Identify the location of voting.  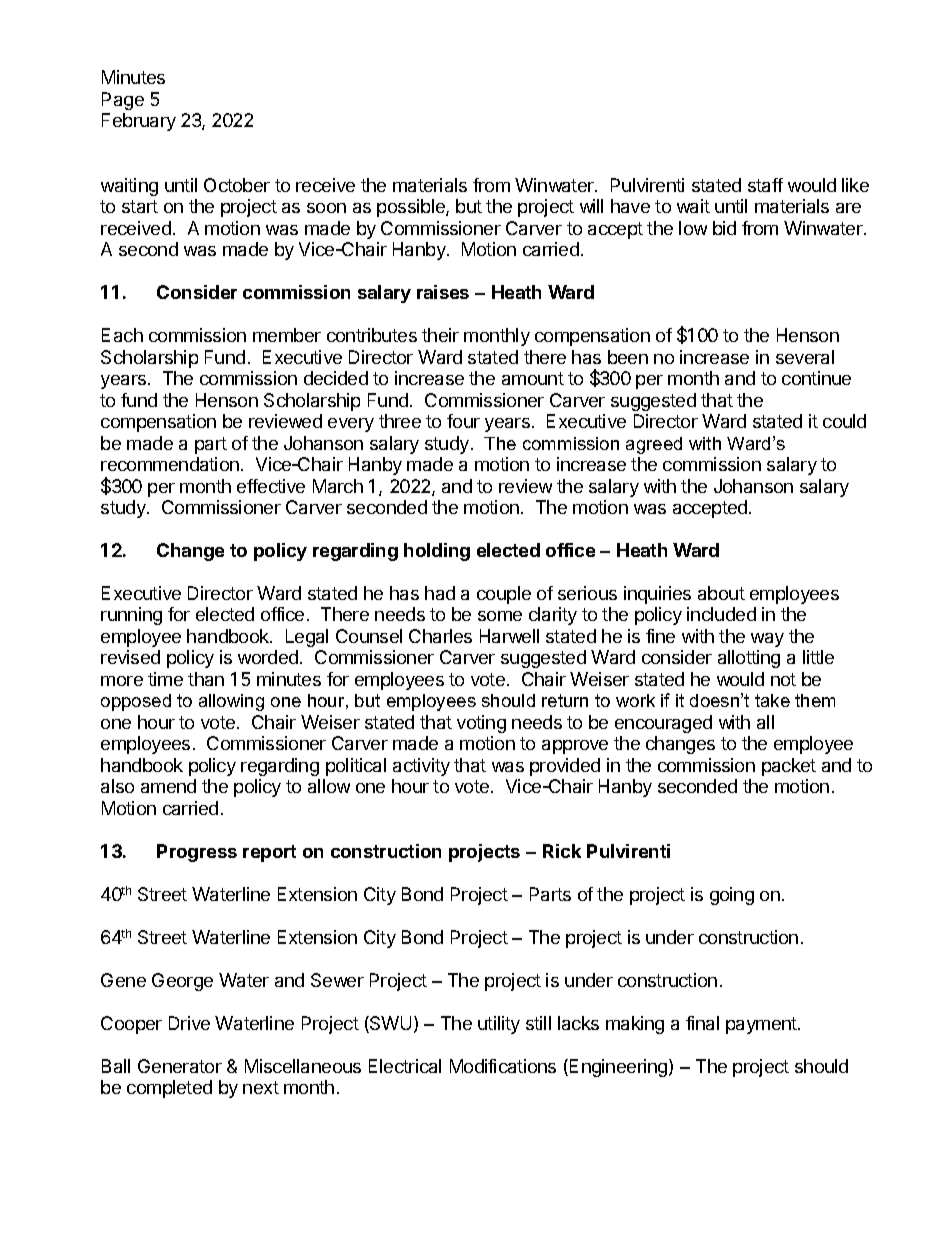
(481, 724).
